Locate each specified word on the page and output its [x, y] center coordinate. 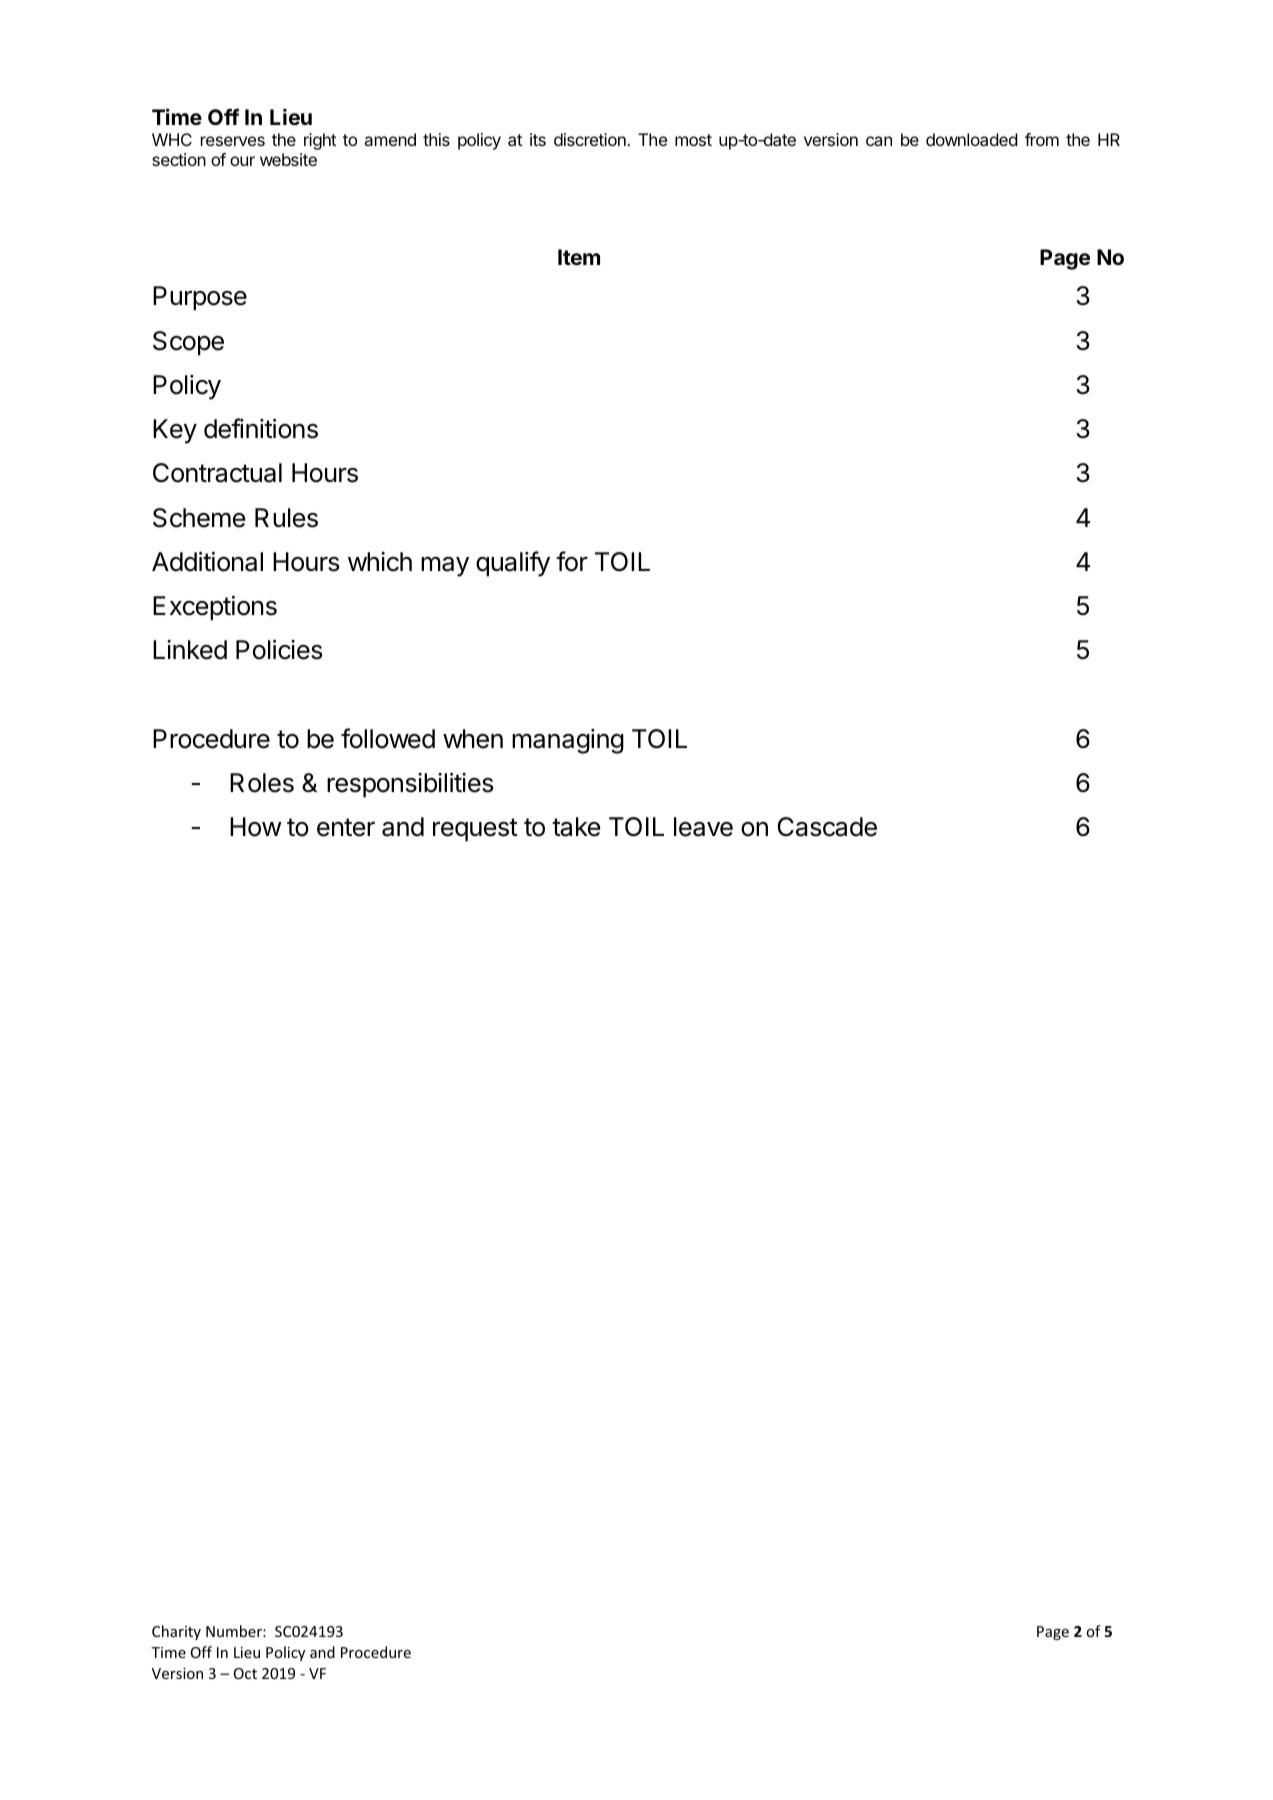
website [288, 159]
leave [703, 827]
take [576, 827]
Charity [176, 1632]
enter [346, 827]
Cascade [827, 827]
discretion [591, 139]
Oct [245, 1673]
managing [568, 741]
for [572, 561]
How [256, 827]
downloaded [972, 139]
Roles [262, 783]
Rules [286, 518]
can [879, 141]
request [475, 830]
